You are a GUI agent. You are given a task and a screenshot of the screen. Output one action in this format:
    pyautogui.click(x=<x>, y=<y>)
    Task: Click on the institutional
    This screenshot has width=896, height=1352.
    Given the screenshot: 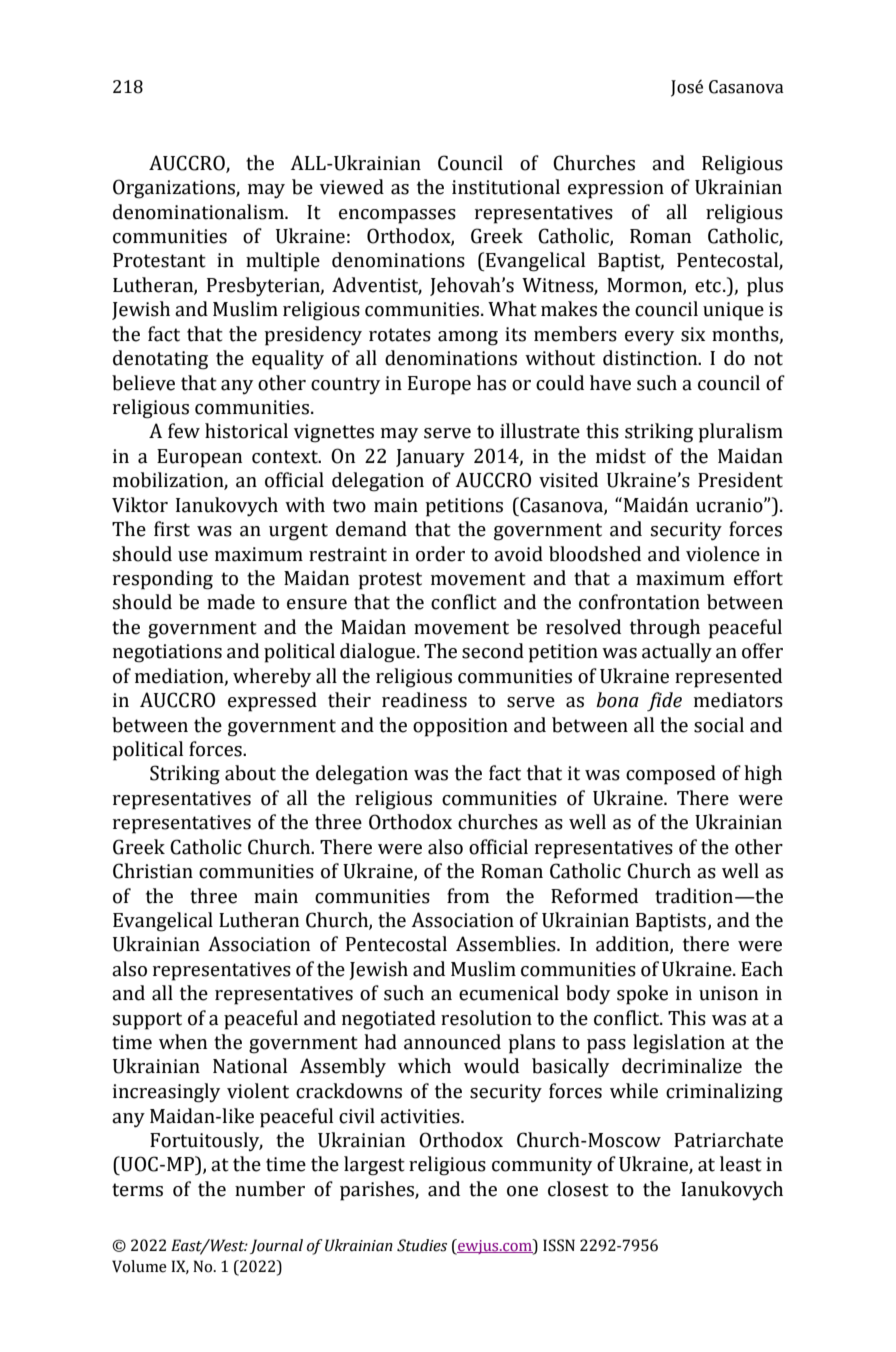 What is the action you would take?
    pyautogui.click(x=506, y=187)
